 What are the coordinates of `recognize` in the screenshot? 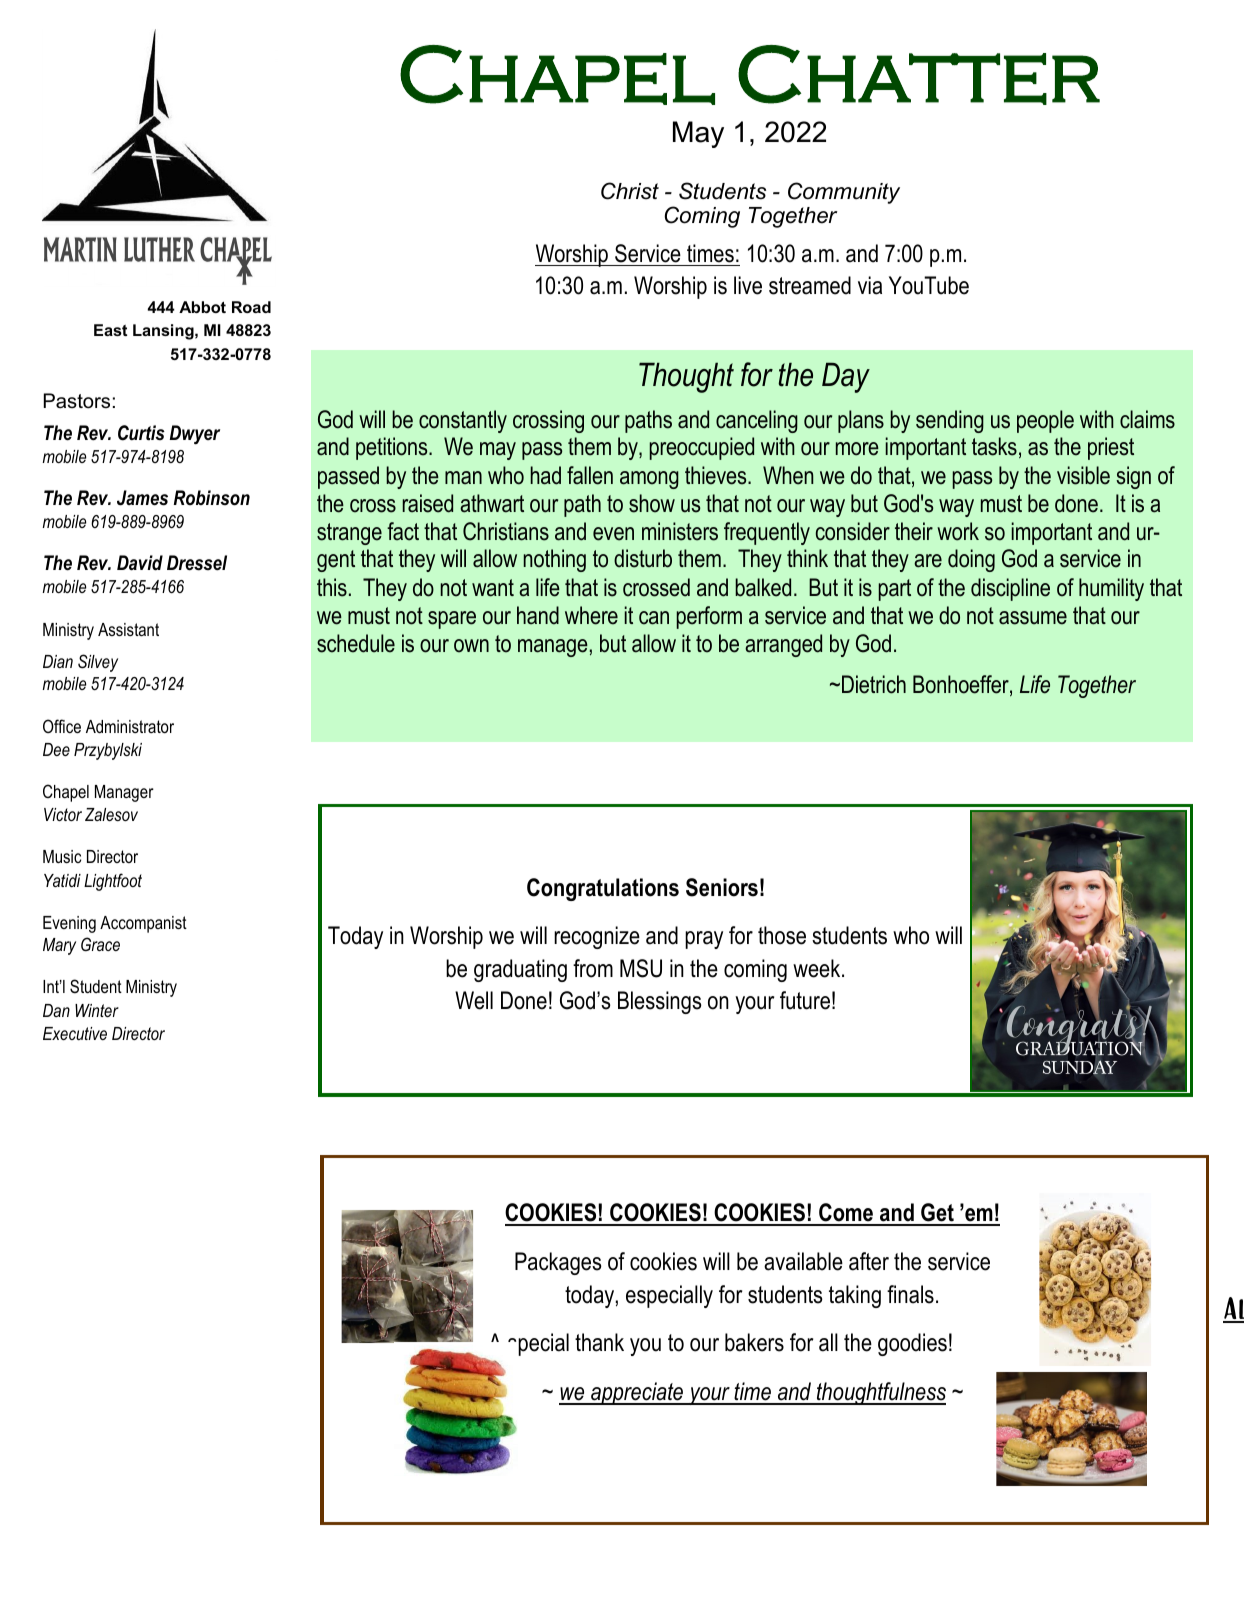 It's located at (597, 937).
